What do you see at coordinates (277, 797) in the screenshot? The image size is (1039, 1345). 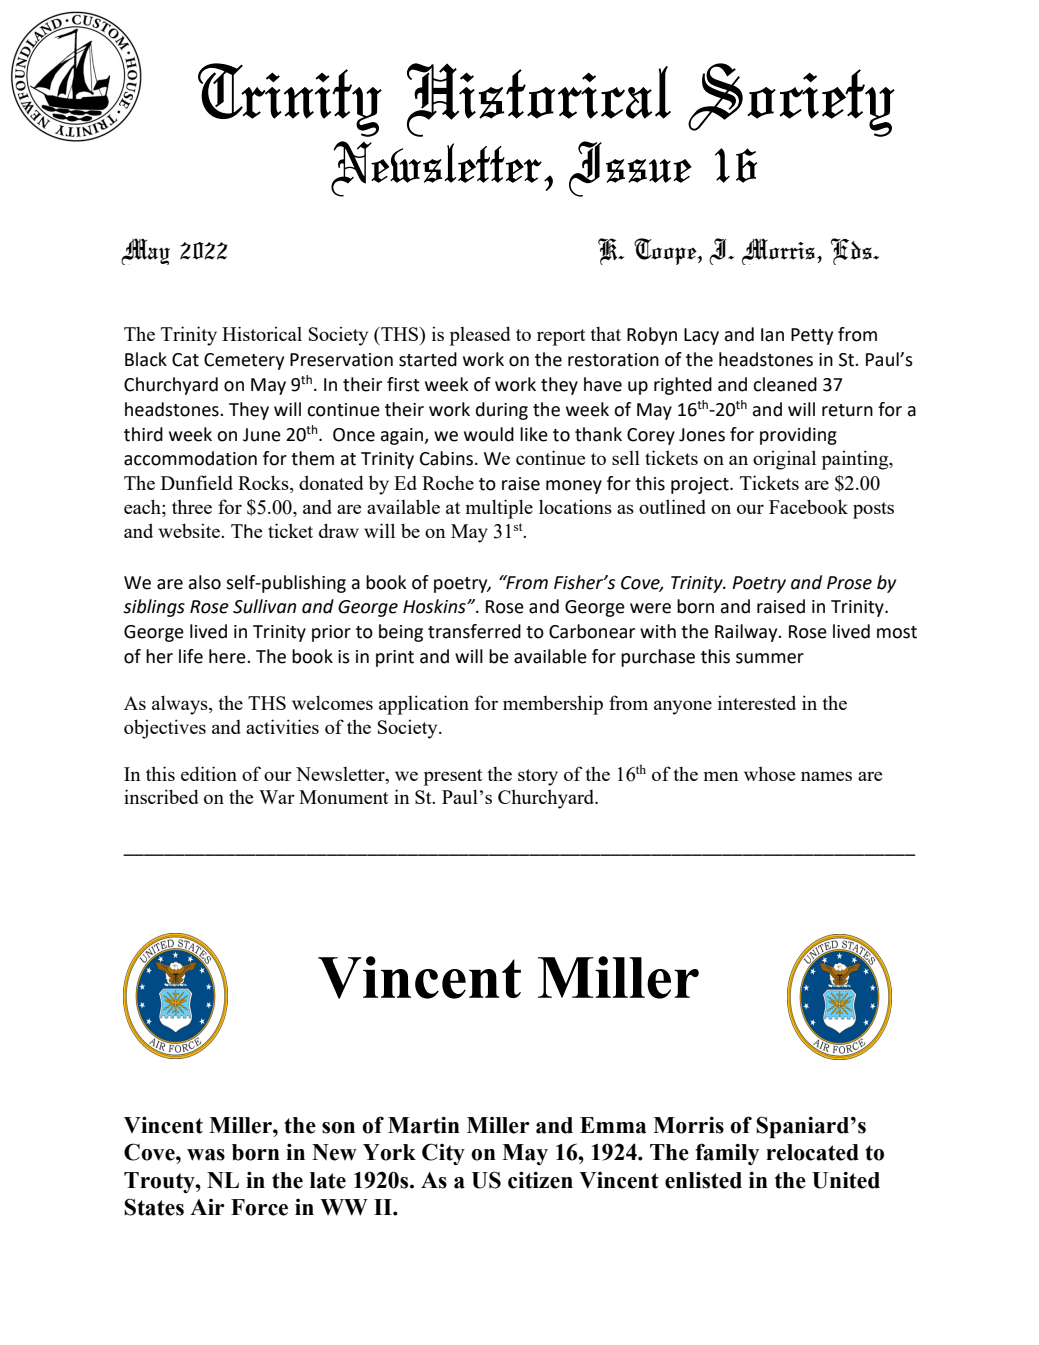 I see `War` at bounding box center [277, 797].
